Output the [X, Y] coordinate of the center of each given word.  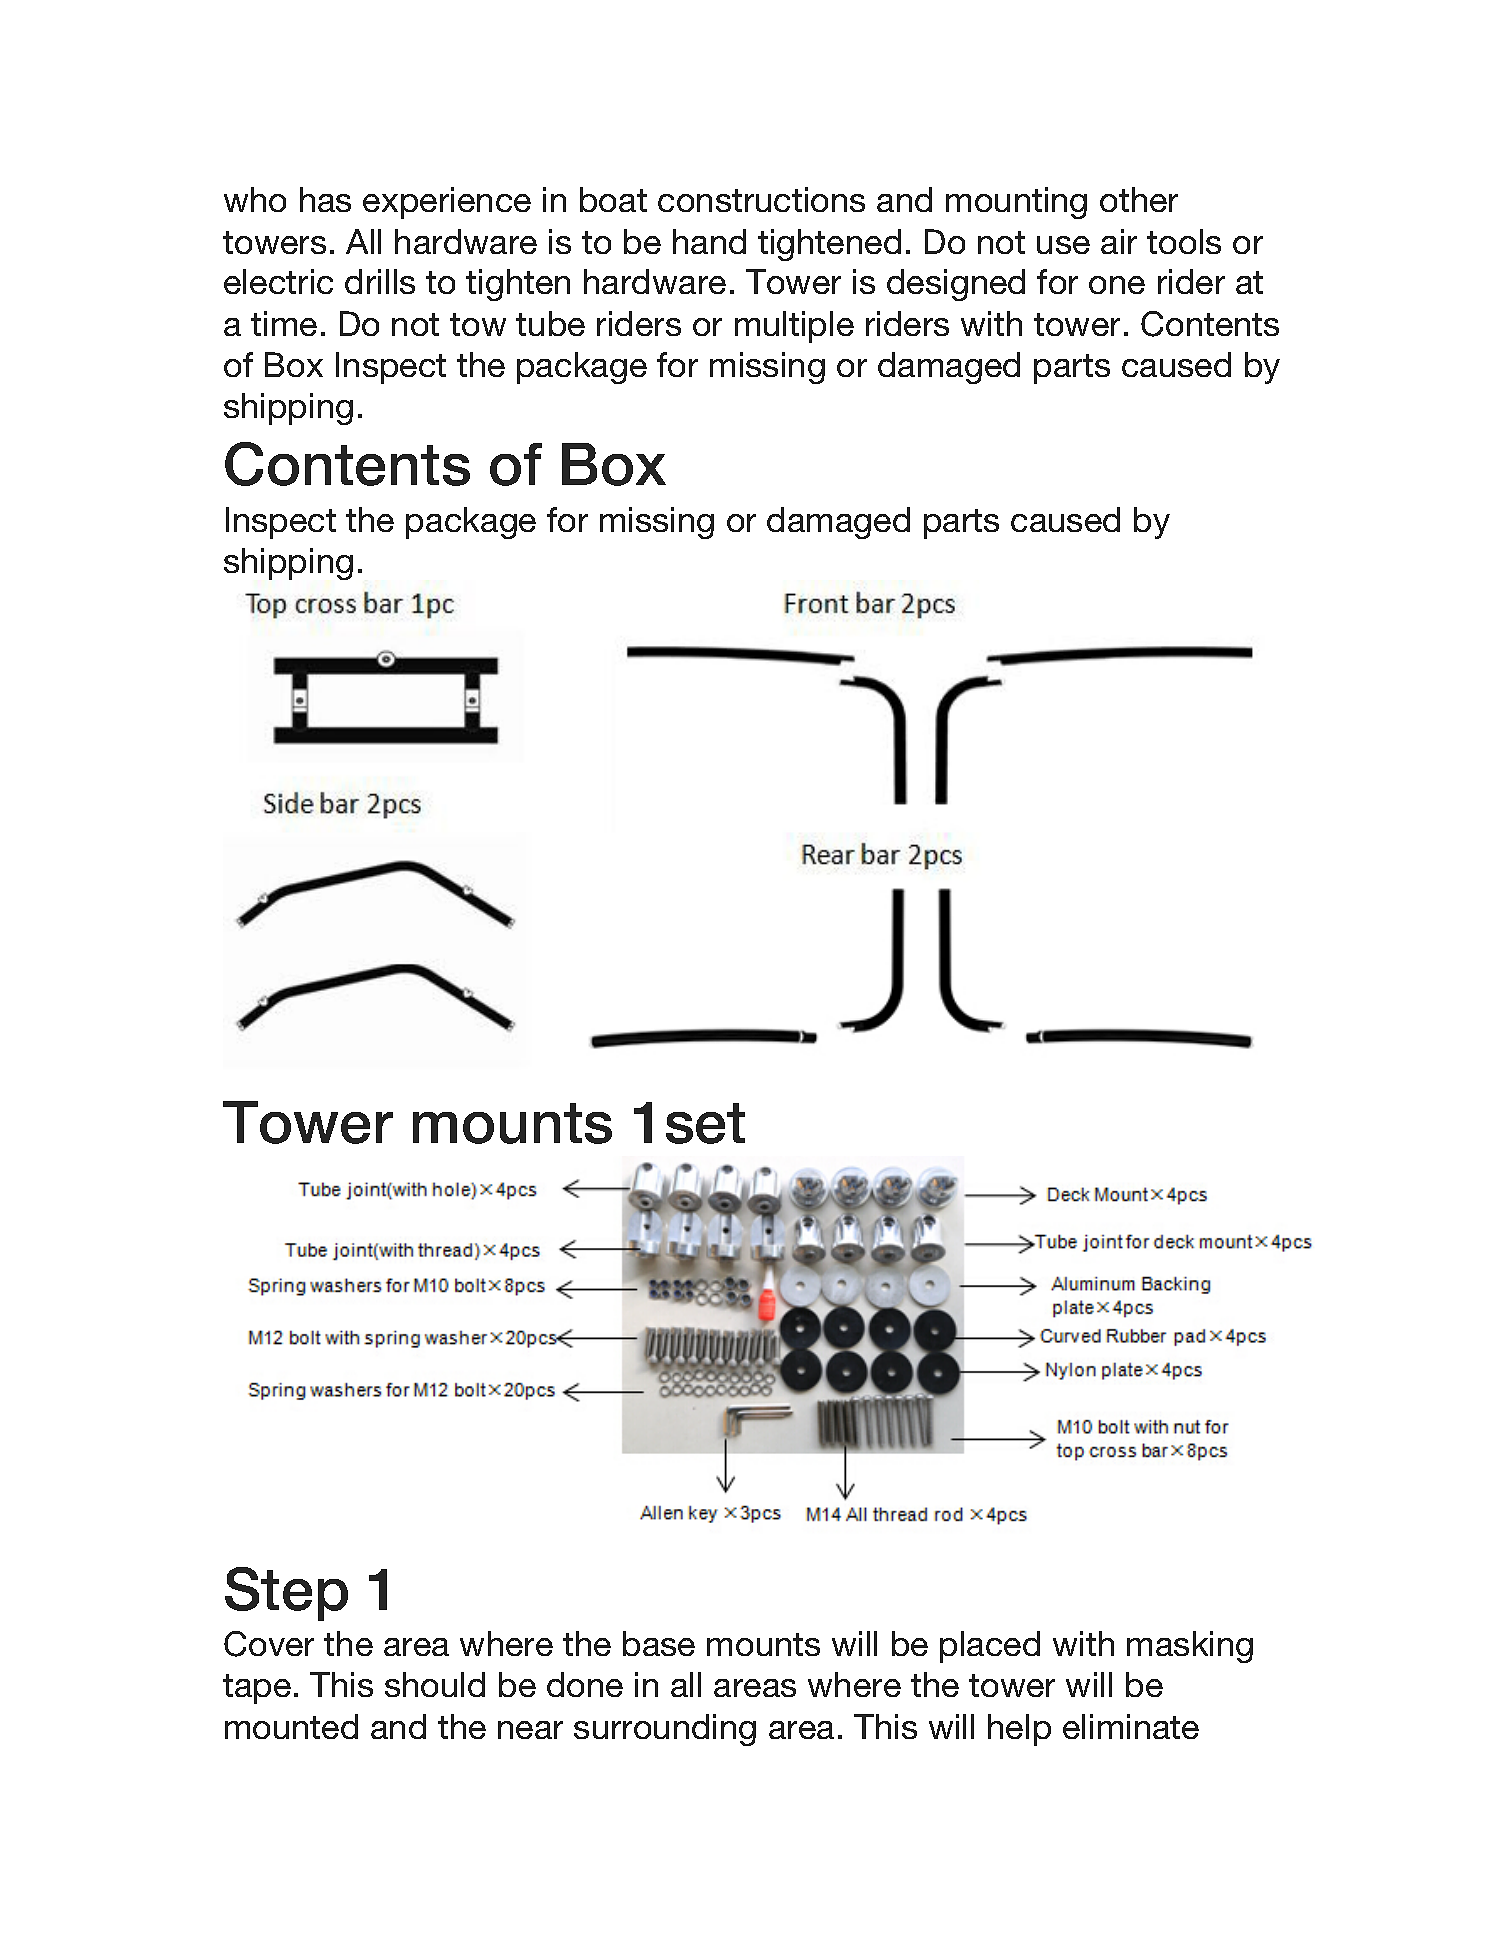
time [284, 323]
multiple [794, 327]
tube [550, 323]
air [1119, 241]
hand [709, 241]
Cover [269, 1644]
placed [990, 1647]
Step [286, 1594]
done [585, 1684]
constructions [761, 199]
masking [1190, 1647]
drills [380, 281]
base [659, 1643]
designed [956, 285]
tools [1184, 241]
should [435, 1684]
